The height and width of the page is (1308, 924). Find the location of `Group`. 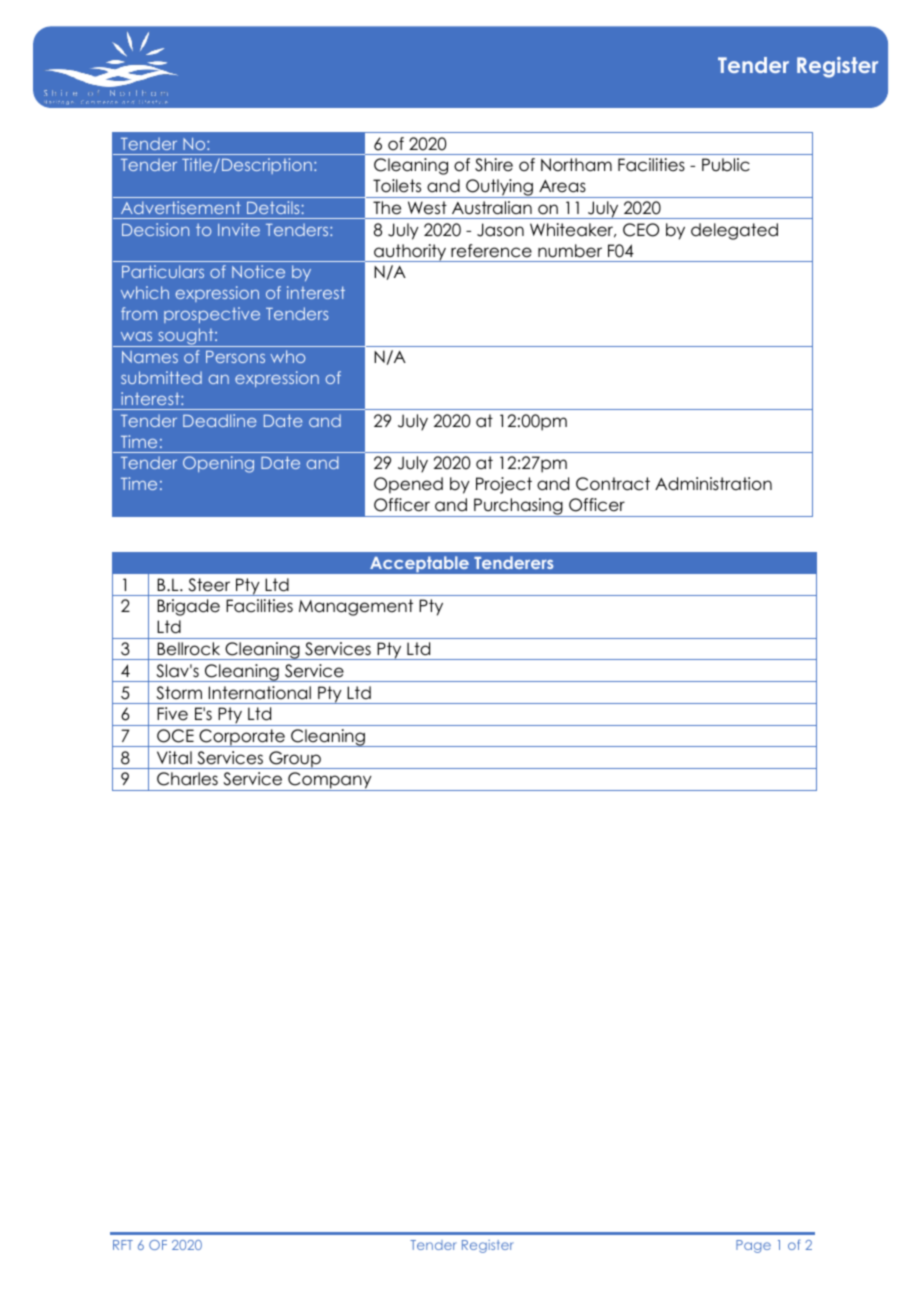

Group is located at coordinates (295, 760).
